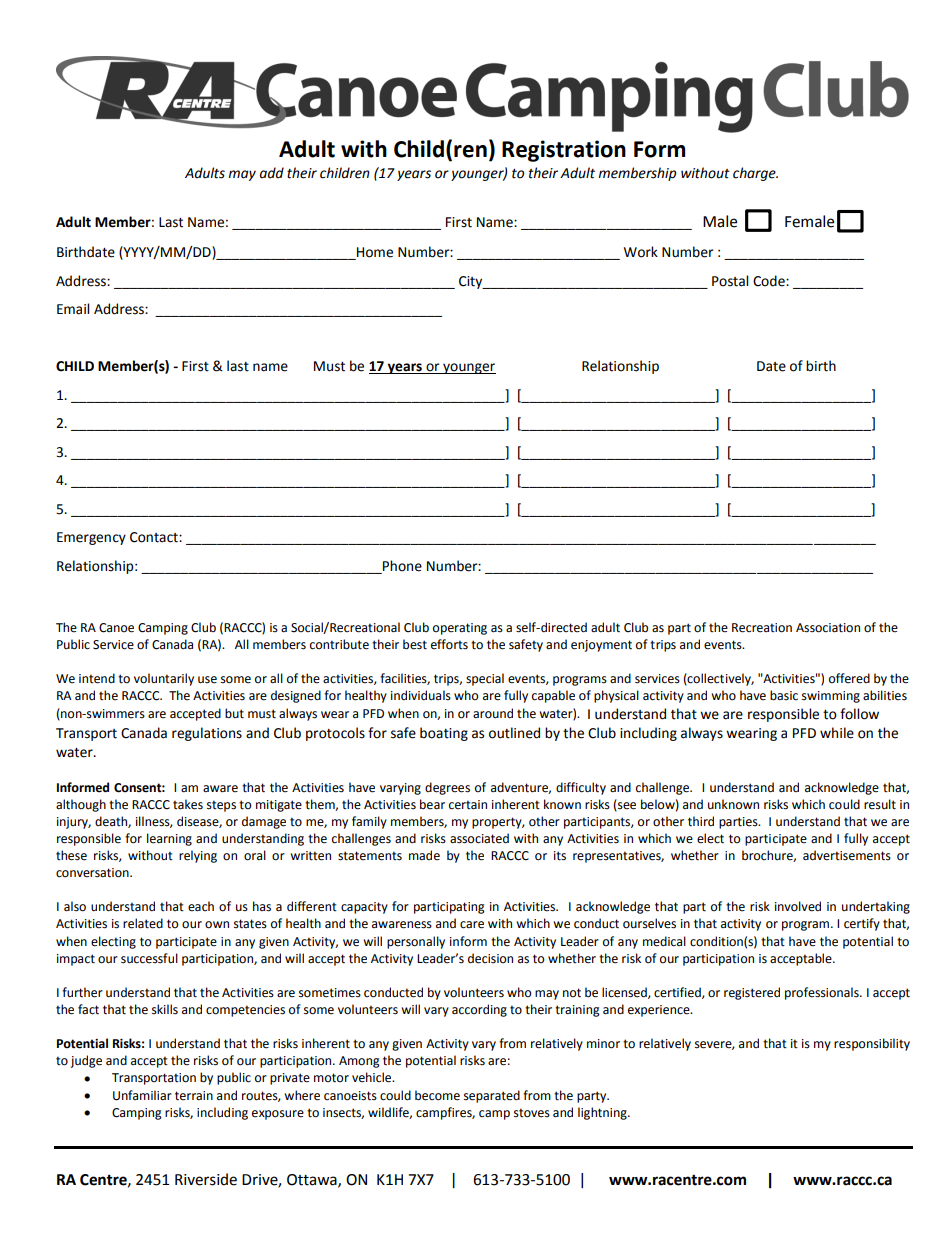 This screenshot has width=952, height=1233. What do you see at coordinates (169, 839) in the screenshot?
I see `learning` at bounding box center [169, 839].
